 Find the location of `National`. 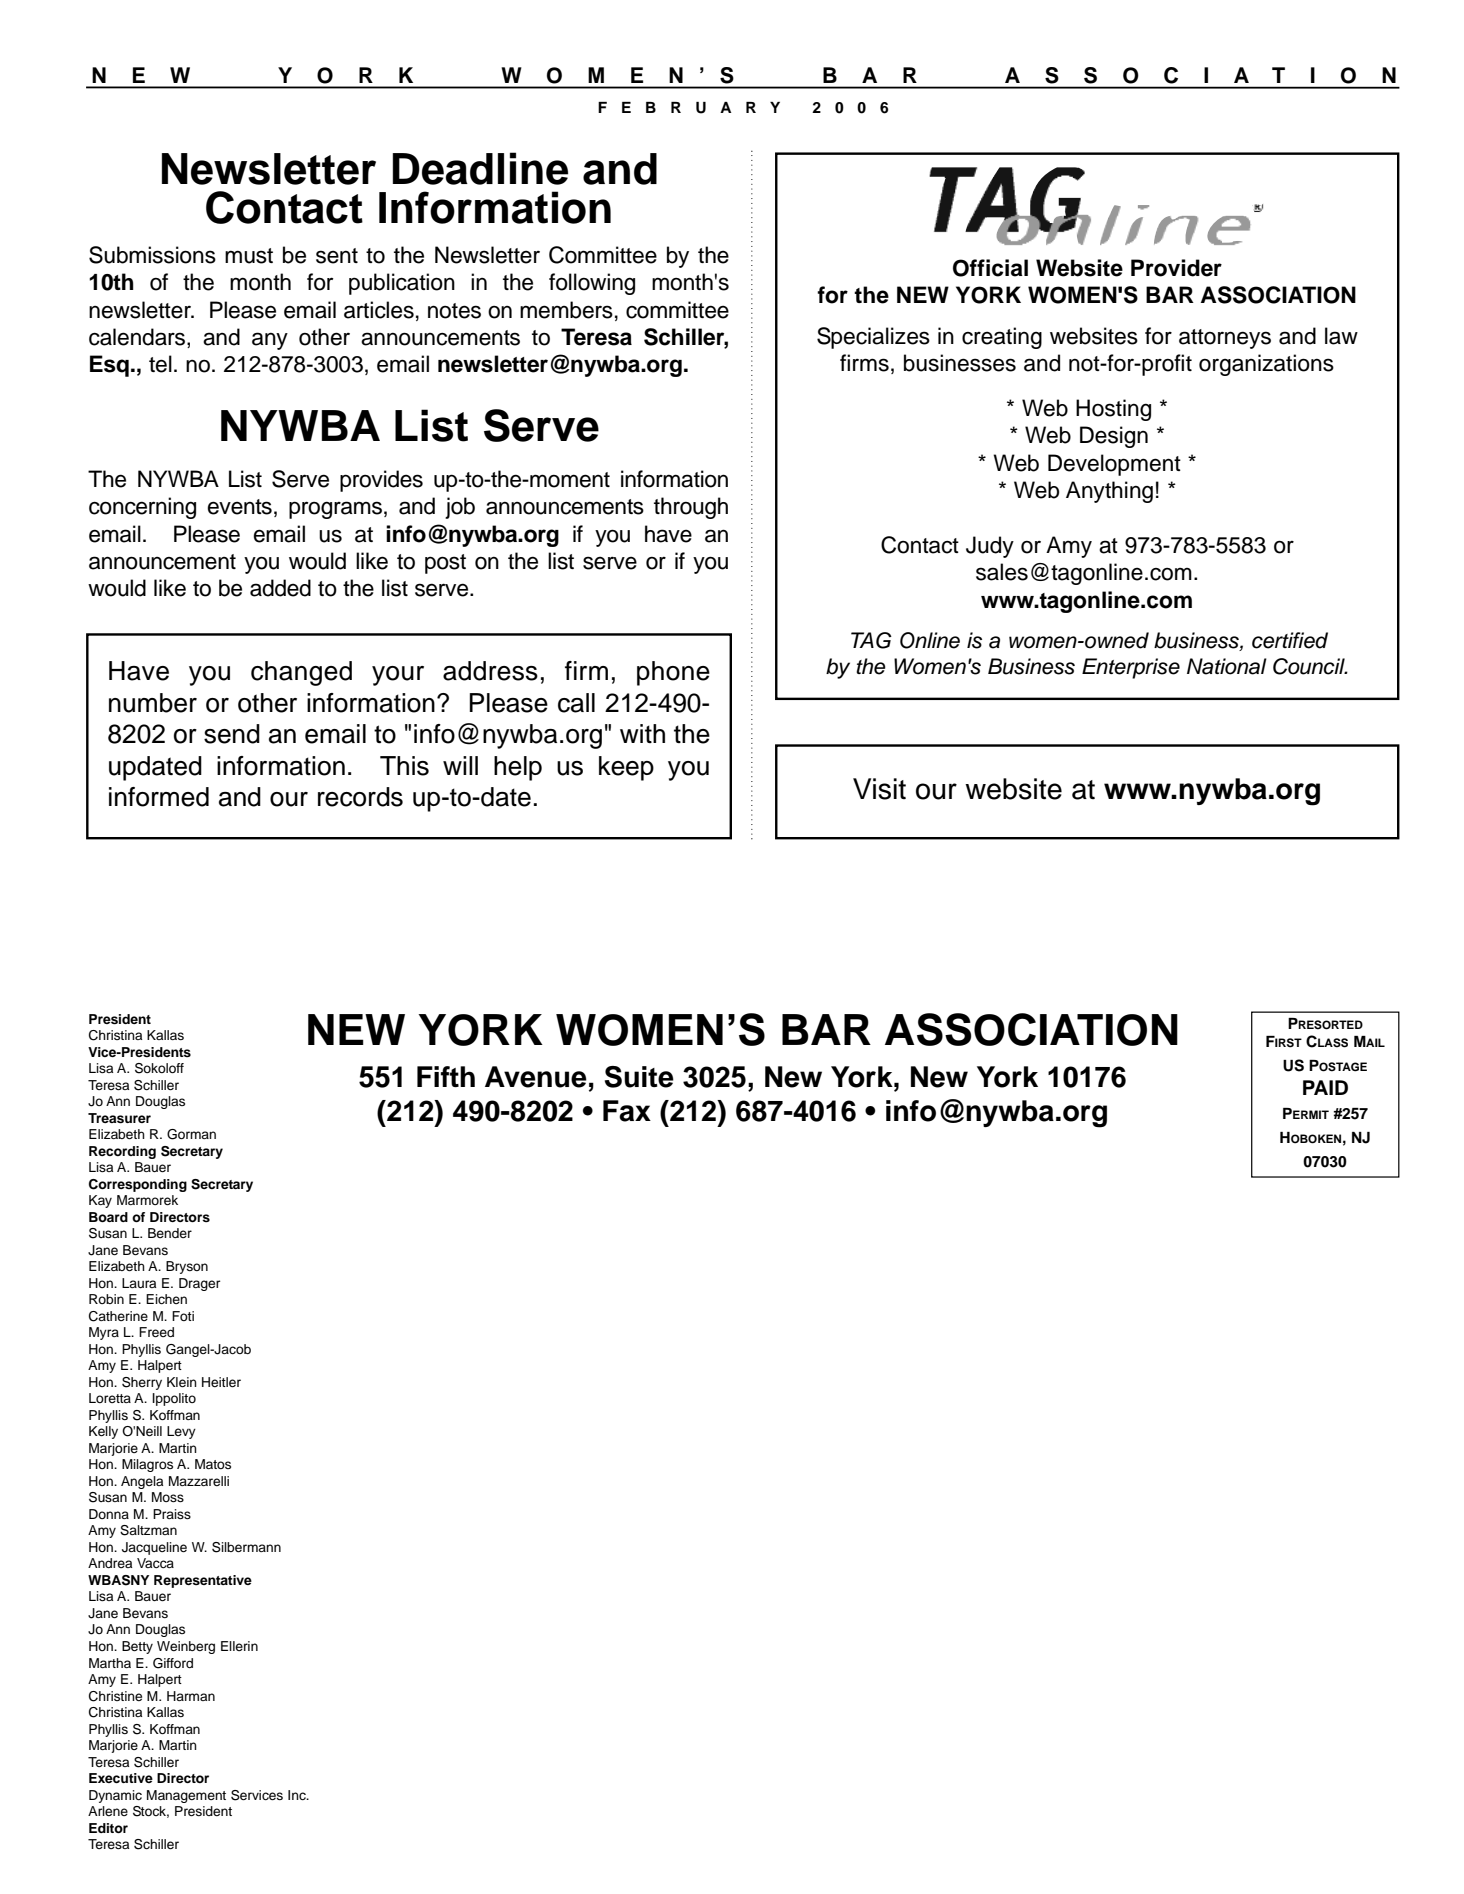

National is located at coordinates (1227, 666).
